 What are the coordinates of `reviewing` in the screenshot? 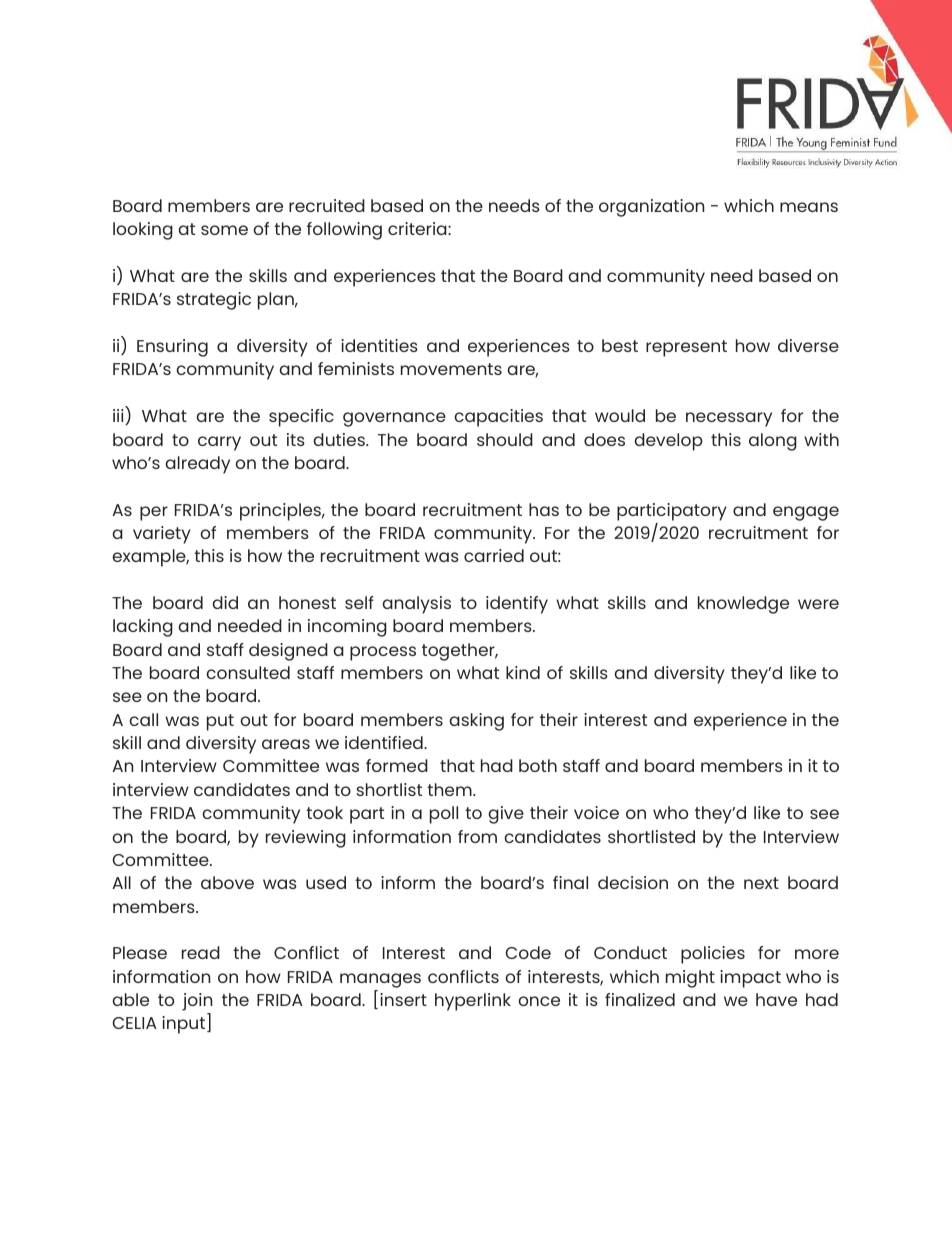 It's located at (306, 839).
